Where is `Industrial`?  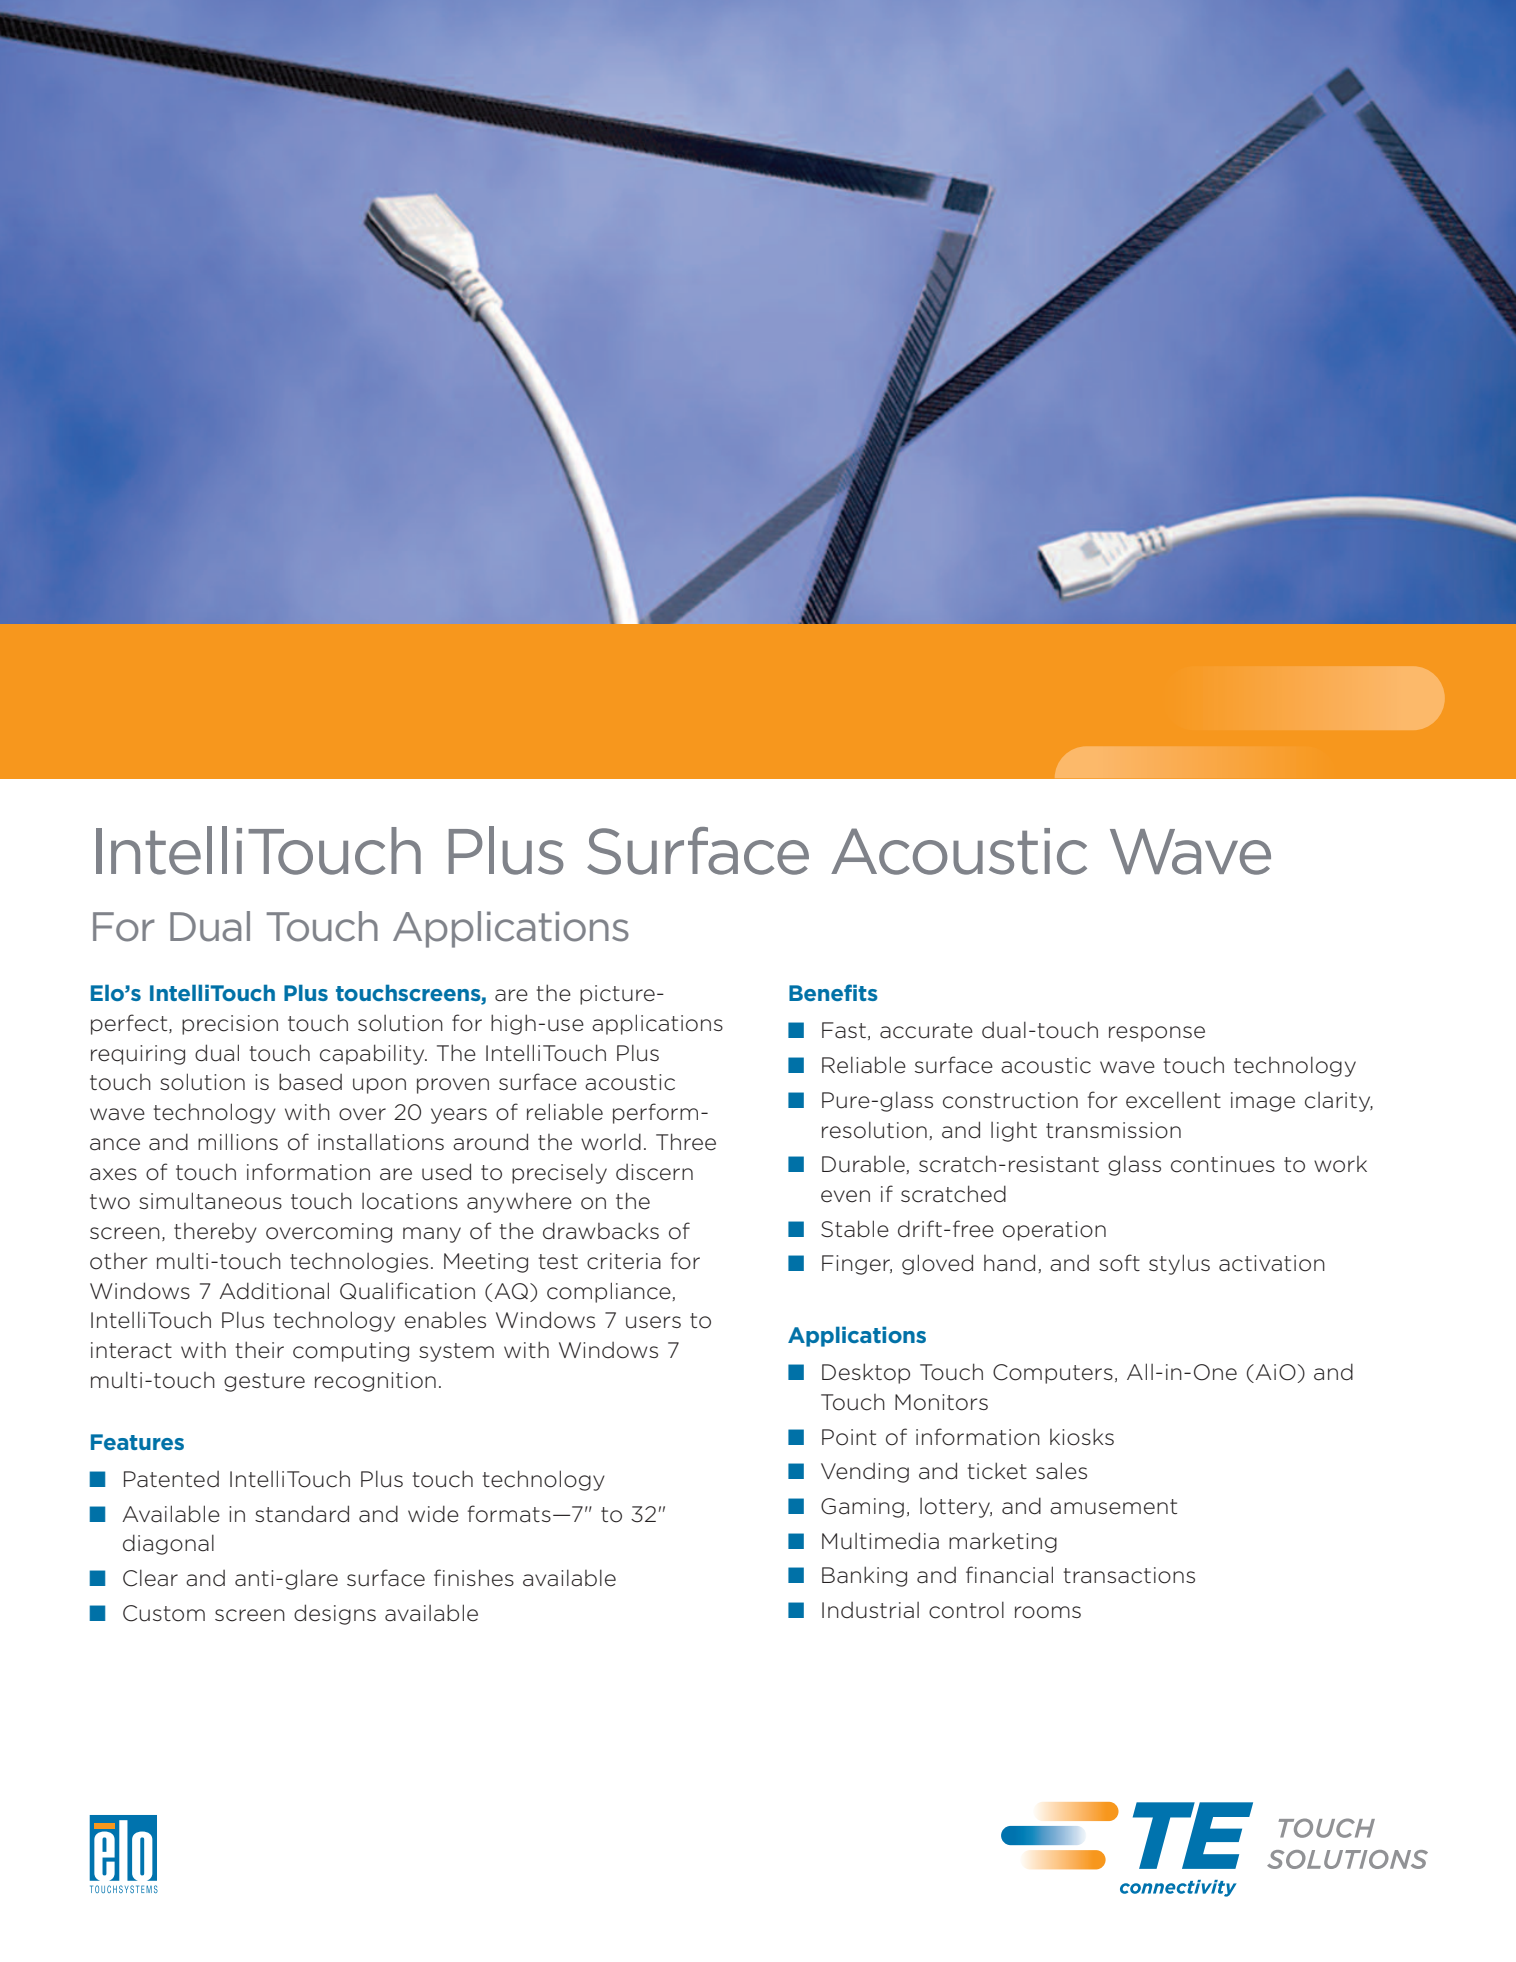 Industrial is located at coordinates (870, 1610).
